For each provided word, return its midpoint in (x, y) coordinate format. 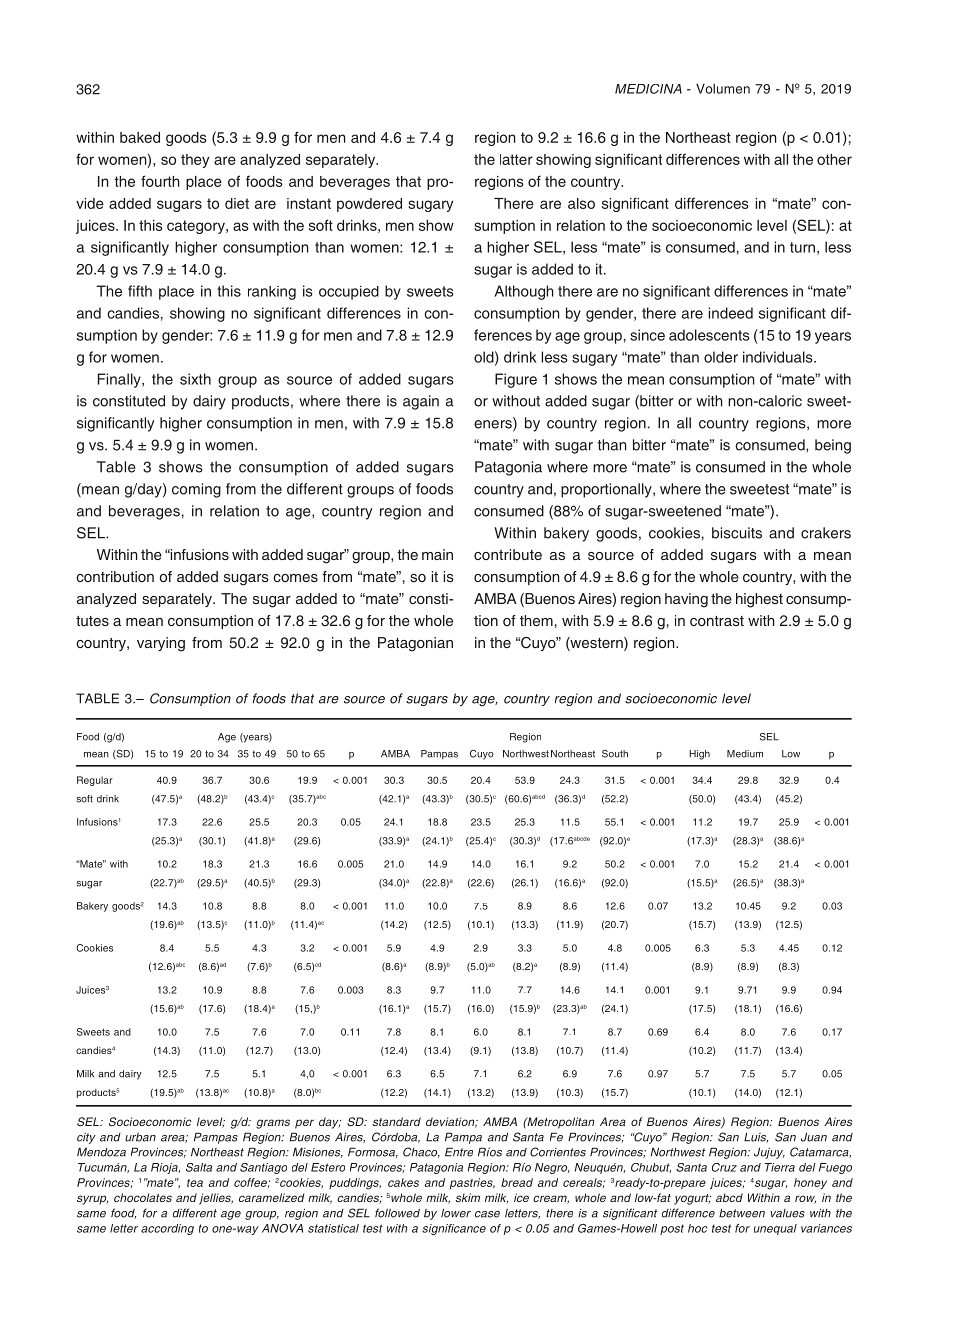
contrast (717, 621)
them (536, 620)
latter (516, 159)
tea (195, 1183)
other (834, 159)
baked (140, 137)
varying (161, 644)
